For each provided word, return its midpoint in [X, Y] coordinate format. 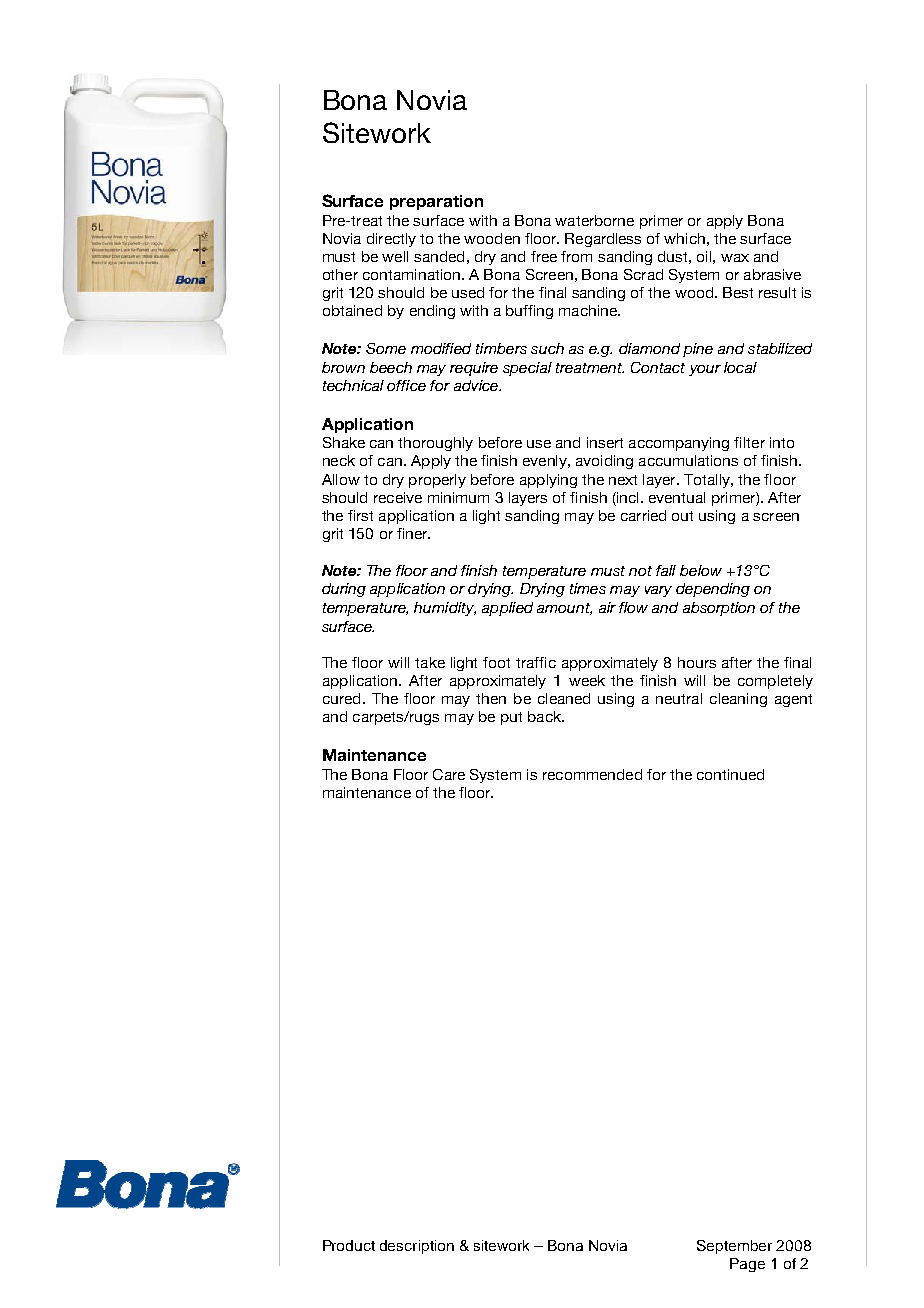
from [576, 256]
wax [735, 258]
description [417, 1247]
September [734, 1247]
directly [391, 240]
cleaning [738, 700]
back [545, 716]
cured [341, 698]
